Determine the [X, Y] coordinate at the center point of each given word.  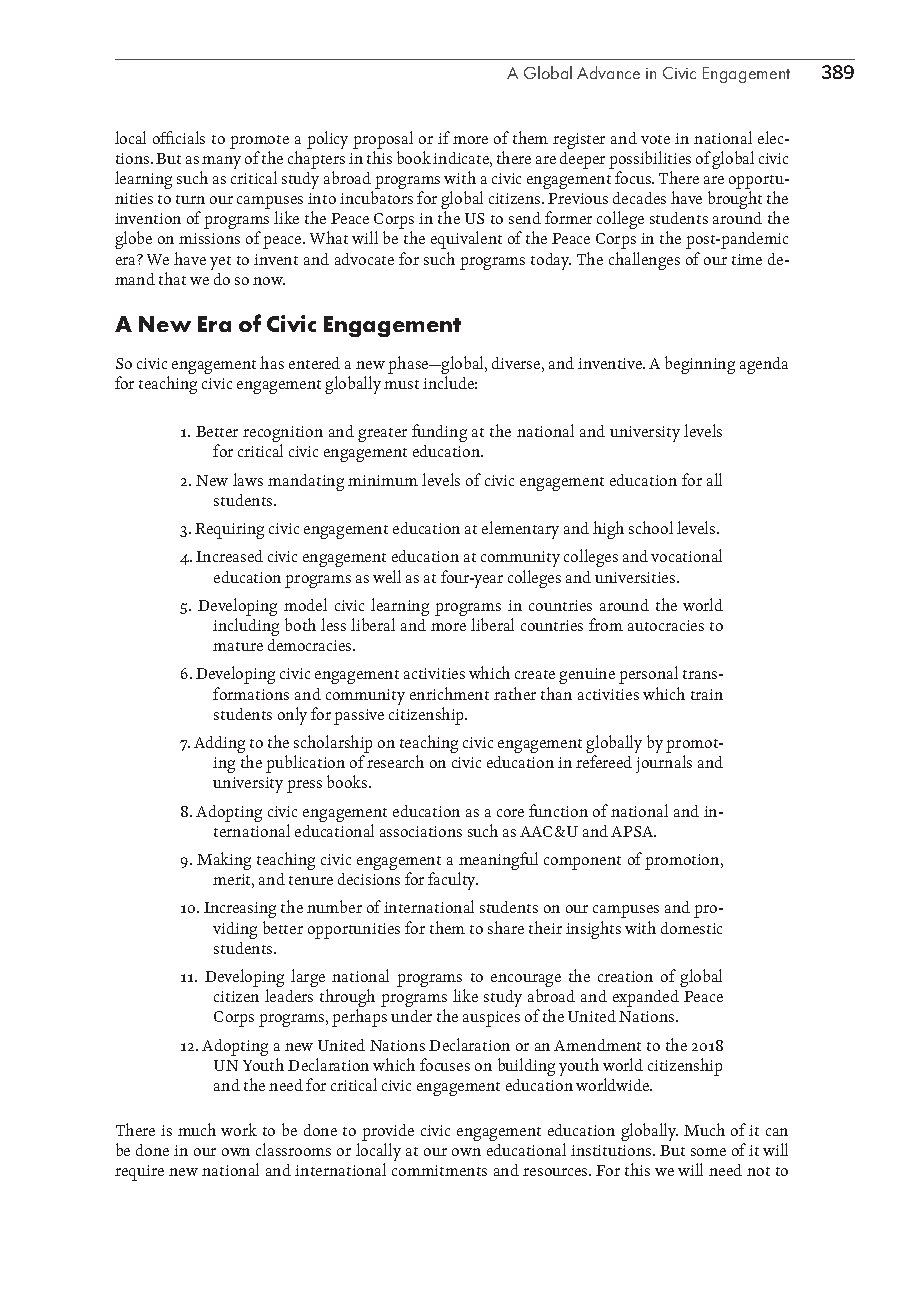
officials [179, 137]
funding [439, 433]
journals [664, 764]
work [239, 1129]
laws [248, 479]
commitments [439, 1170]
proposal [383, 141]
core [510, 813]
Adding [221, 746]
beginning [700, 365]
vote [655, 139]
